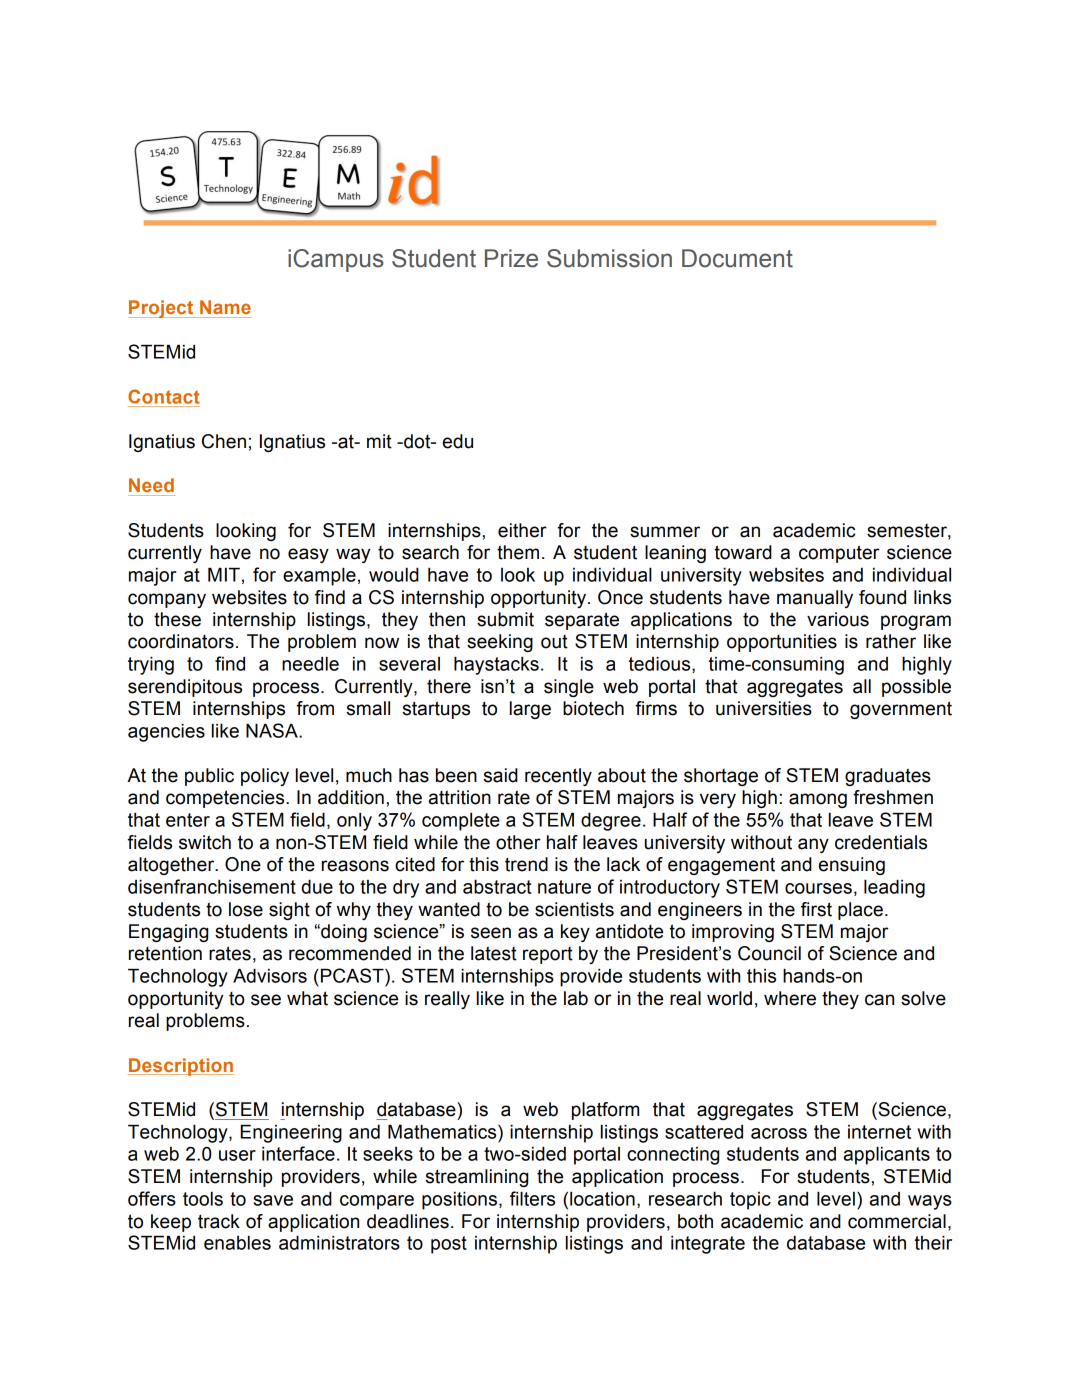  I want to click on Prize, so click(511, 258).
